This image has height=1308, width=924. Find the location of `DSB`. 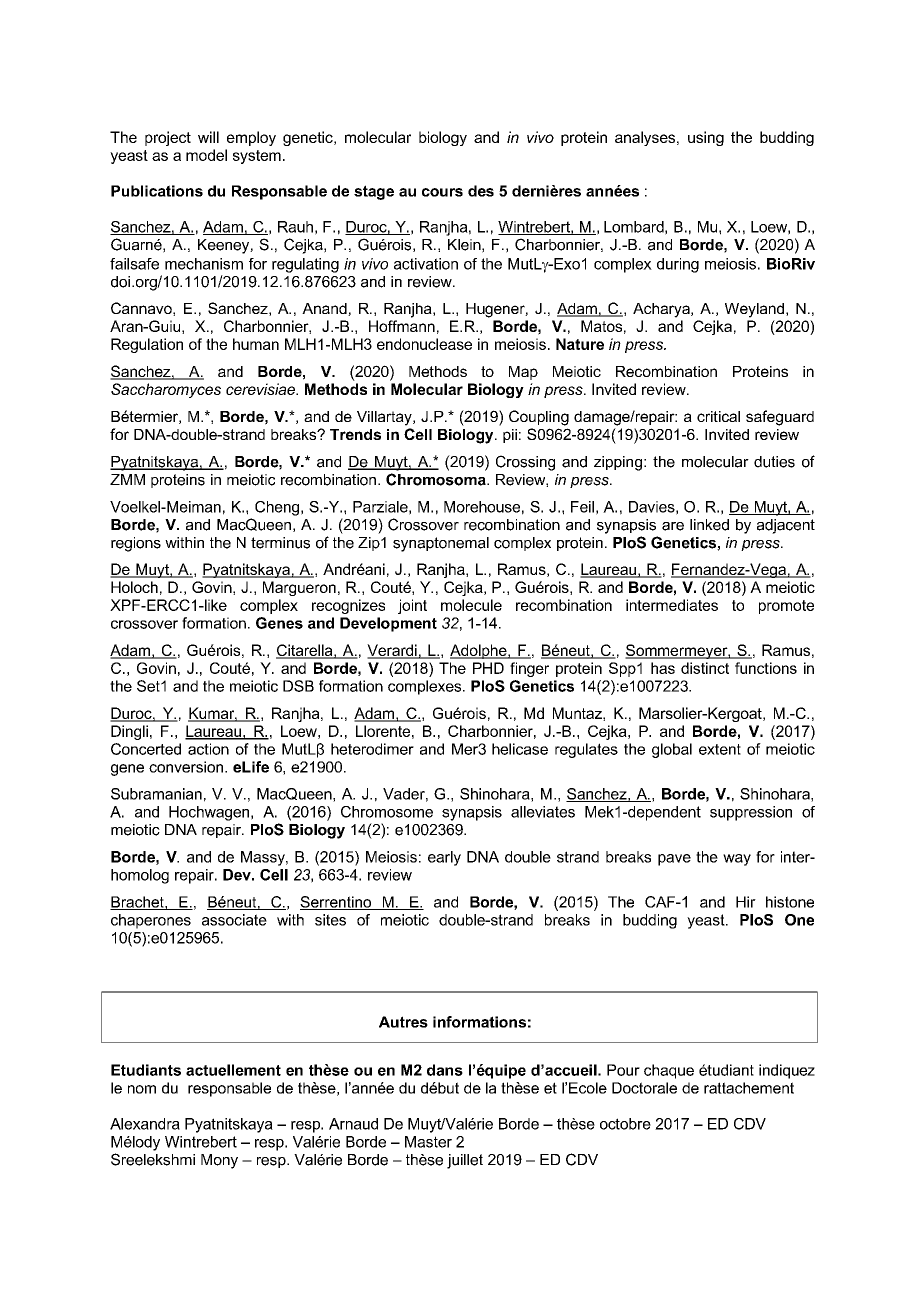

DSB is located at coordinates (298, 686).
